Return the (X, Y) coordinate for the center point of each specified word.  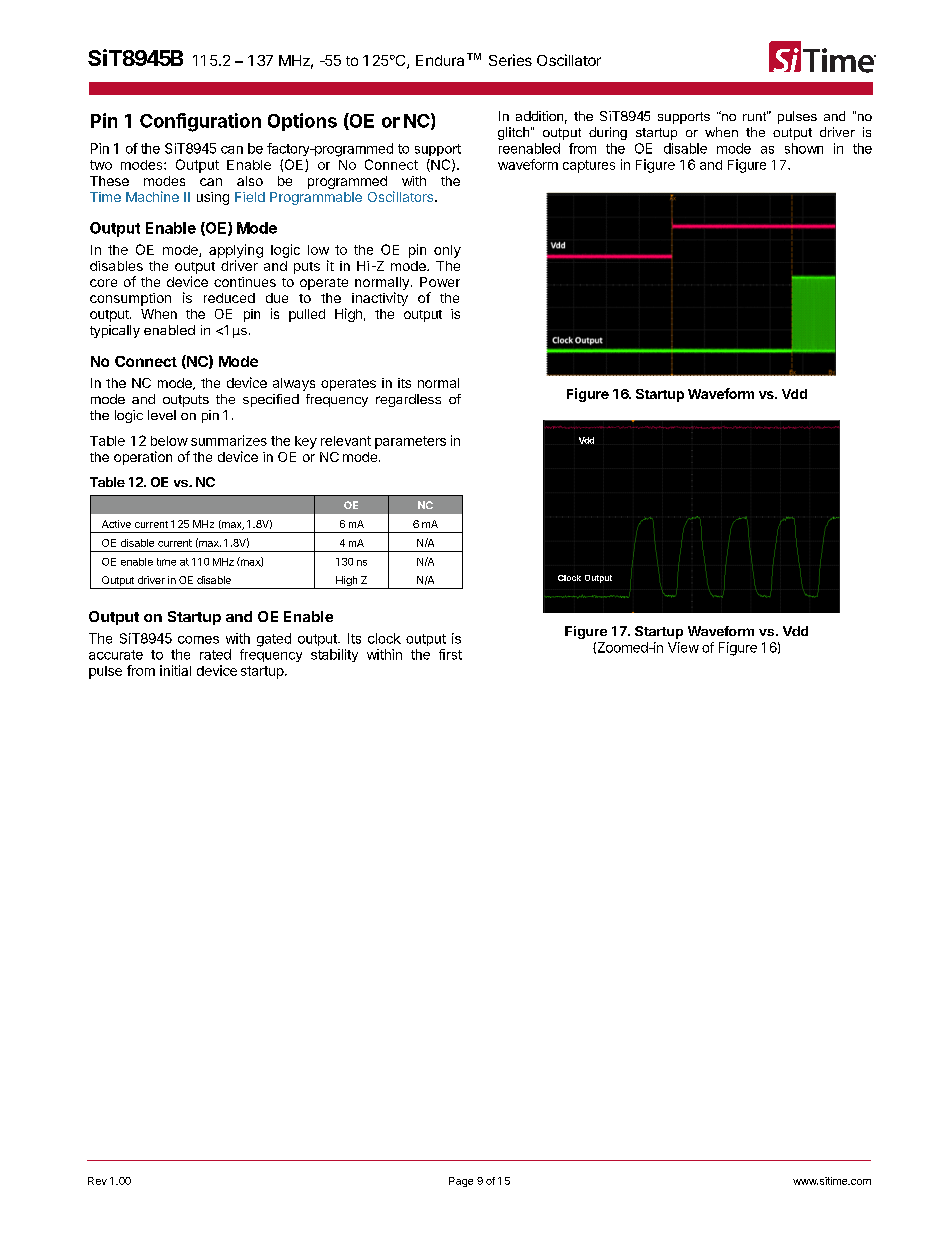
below (169, 441)
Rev (97, 1181)
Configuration (200, 122)
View (683, 647)
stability (334, 655)
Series (510, 60)
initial (175, 670)
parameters (410, 442)
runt (755, 116)
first (450, 654)
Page (461, 1182)
